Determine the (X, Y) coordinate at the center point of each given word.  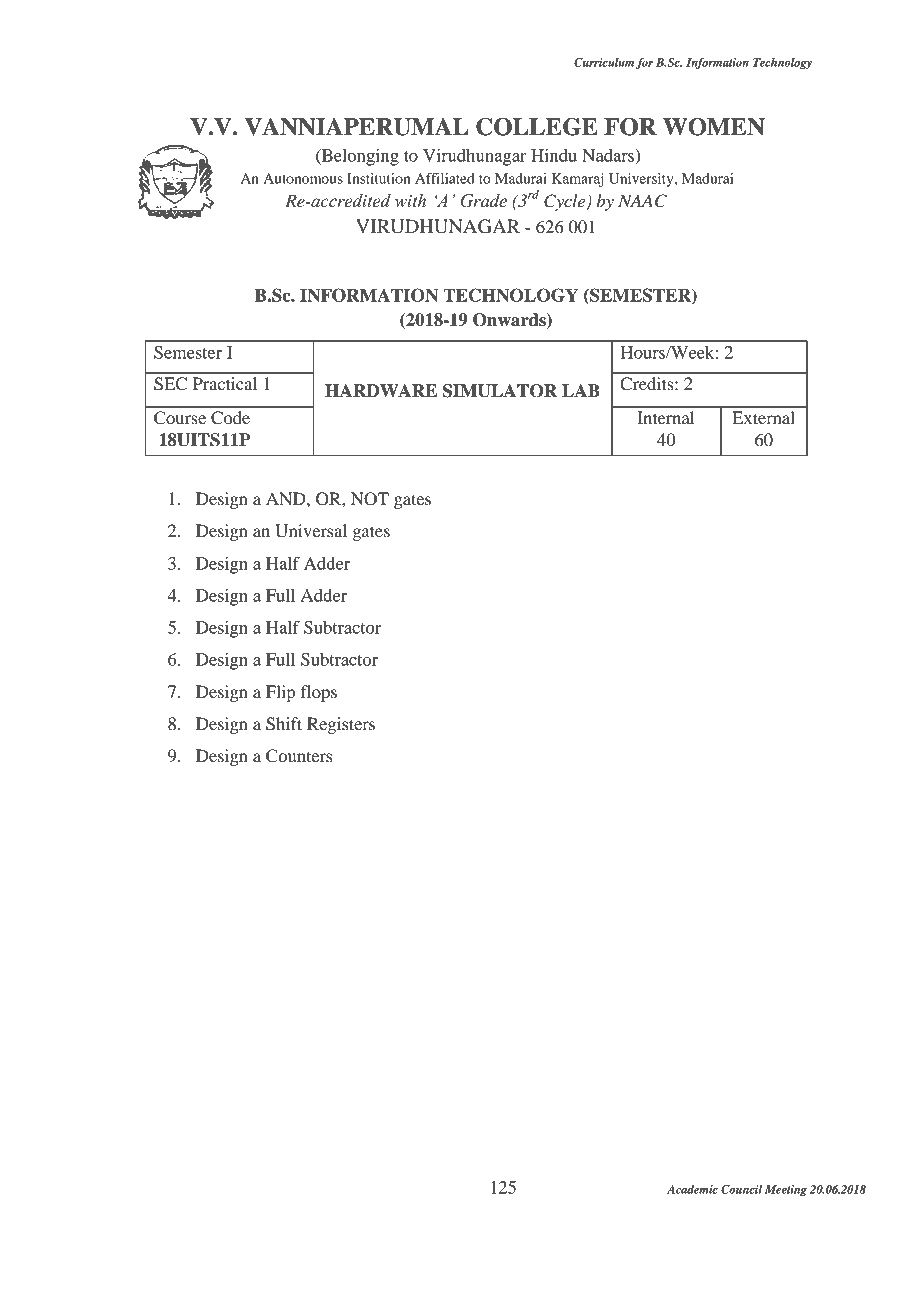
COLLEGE (537, 127)
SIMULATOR (500, 391)
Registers (341, 725)
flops (319, 693)
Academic (692, 1189)
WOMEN (714, 127)
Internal (665, 417)
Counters (299, 756)
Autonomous (303, 178)
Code (230, 418)
